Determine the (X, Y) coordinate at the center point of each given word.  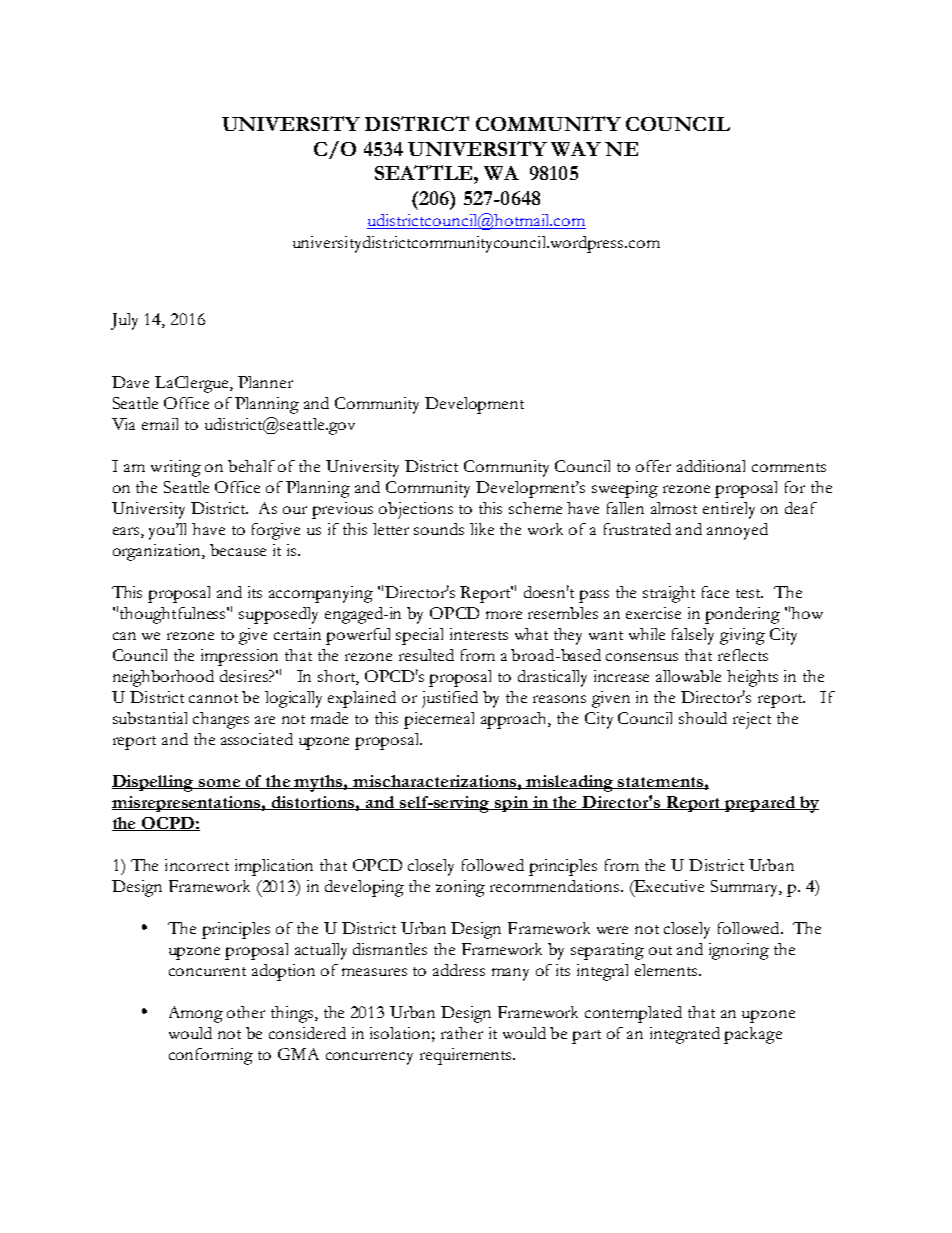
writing (176, 468)
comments (789, 467)
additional (711, 466)
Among (196, 1014)
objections (416, 510)
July (124, 321)
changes (221, 720)
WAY (576, 149)
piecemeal (439, 720)
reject (752, 720)
